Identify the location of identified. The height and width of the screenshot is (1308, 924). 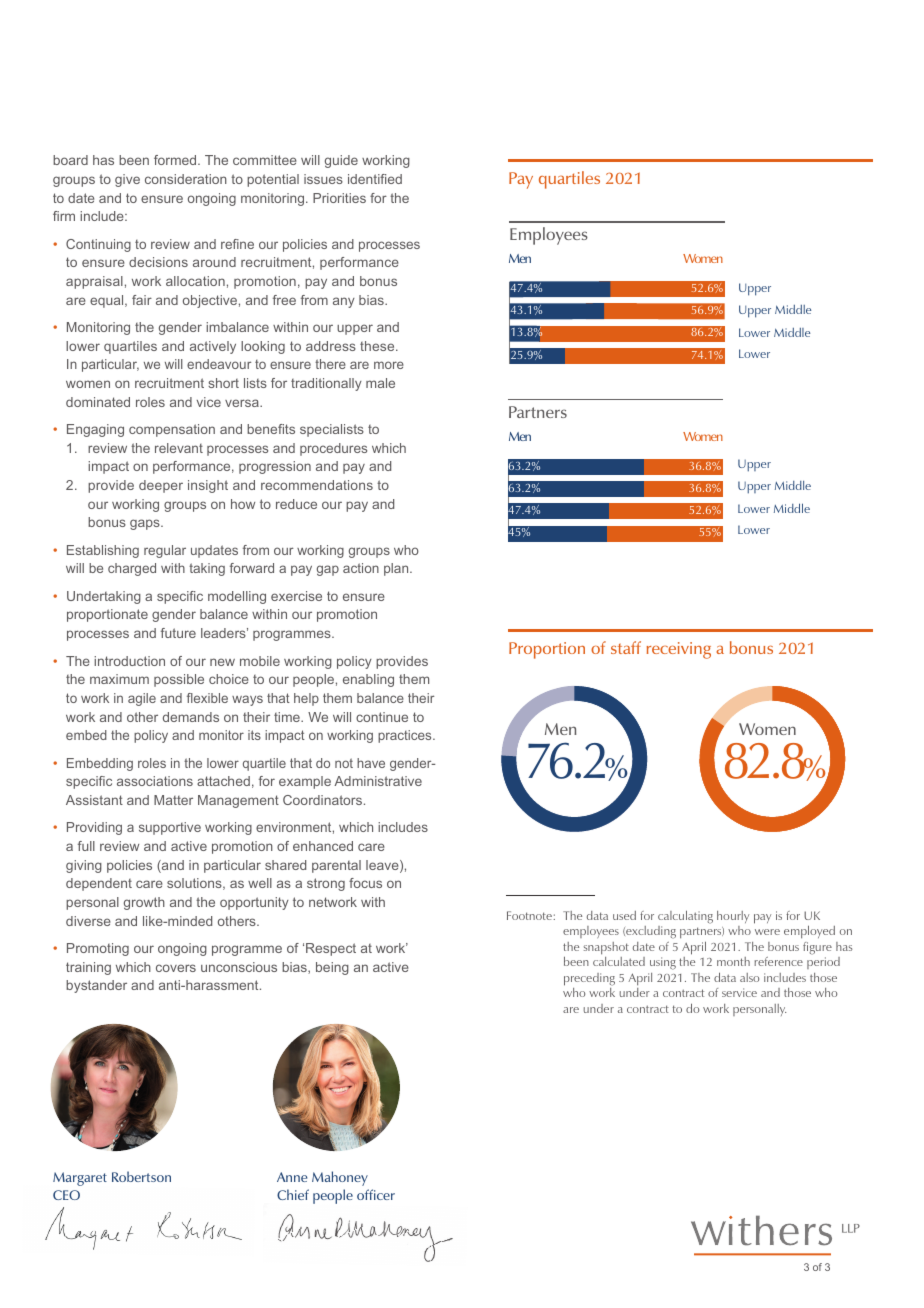
(375, 179).
